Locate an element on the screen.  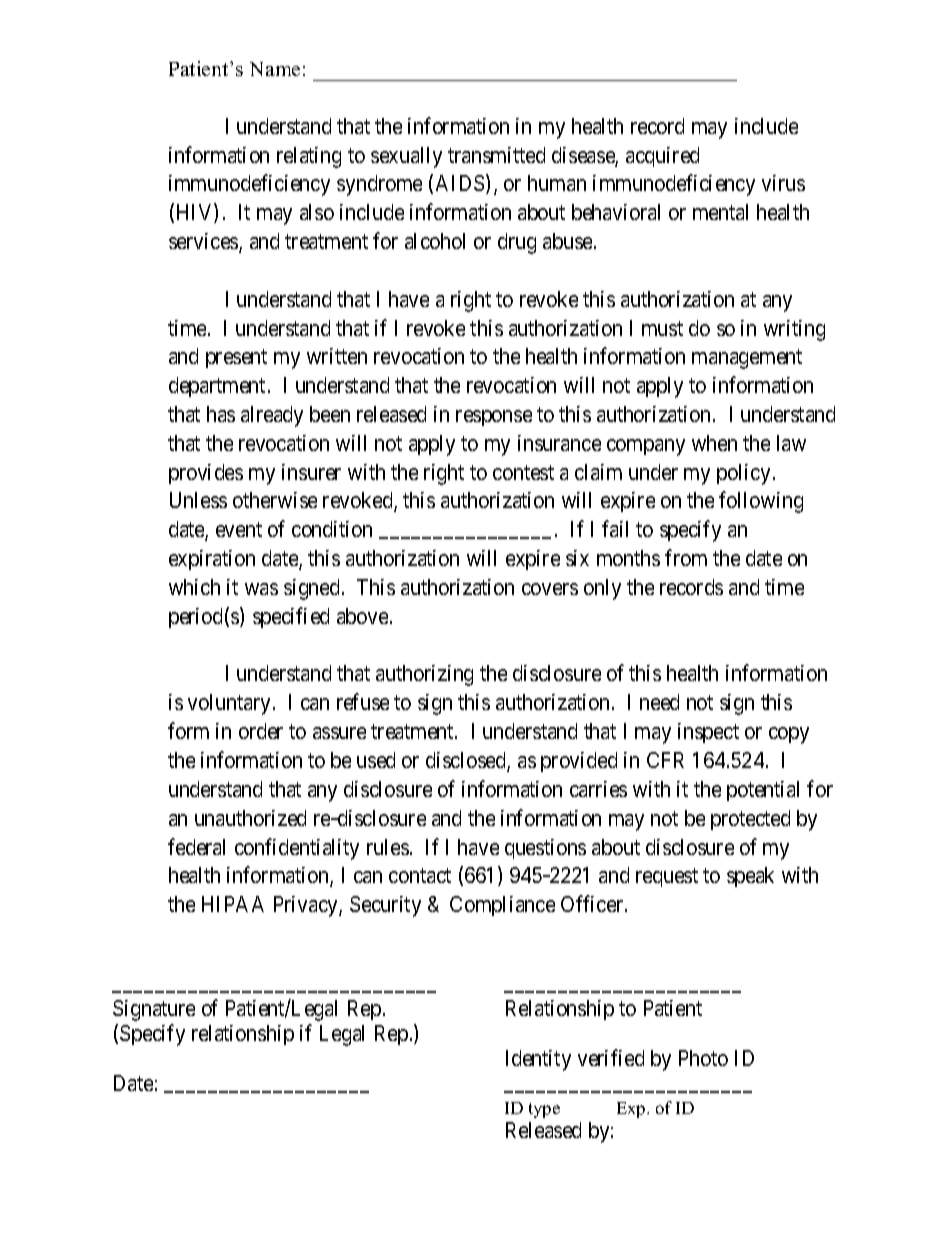
was is located at coordinates (261, 589).
